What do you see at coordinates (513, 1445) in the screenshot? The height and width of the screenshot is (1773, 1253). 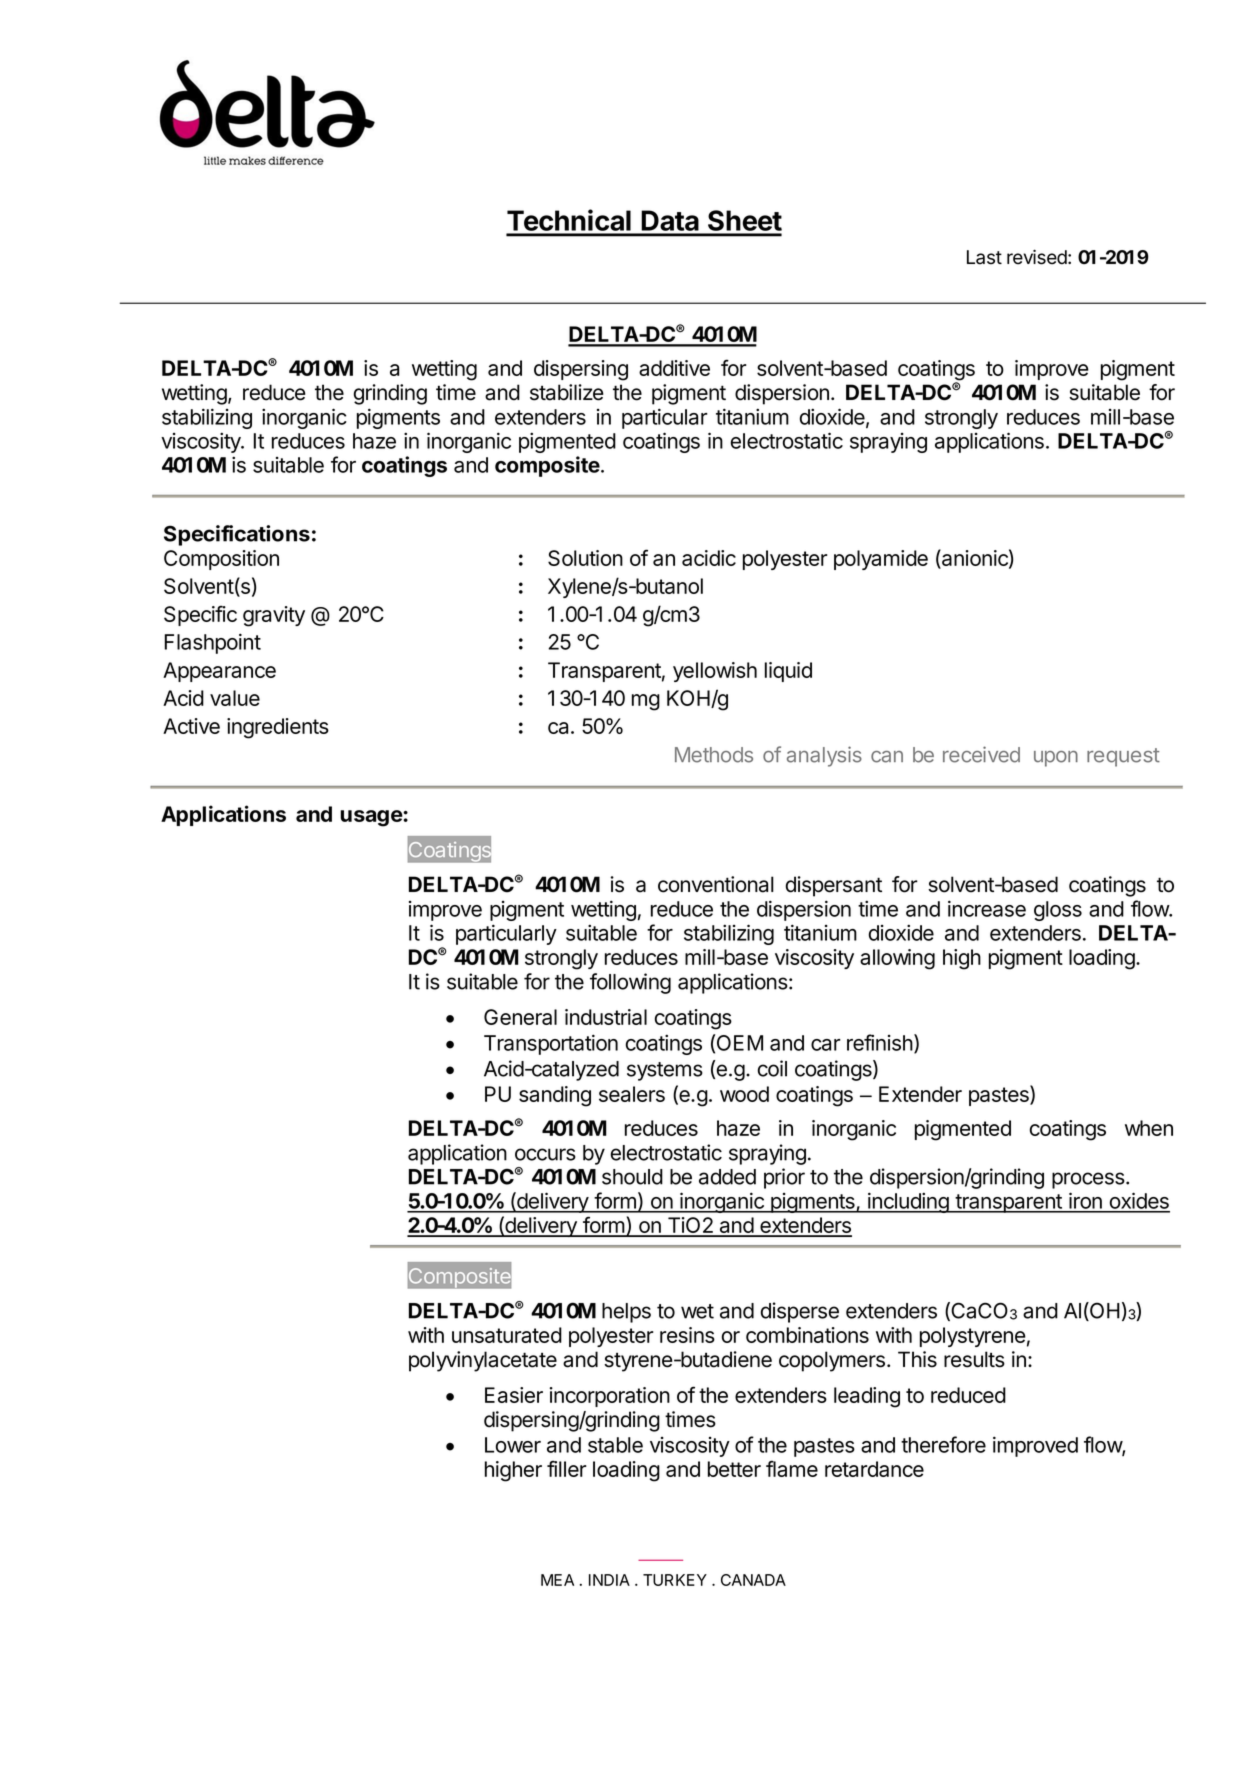 I see `Lower` at bounding box center [513, 1445].
